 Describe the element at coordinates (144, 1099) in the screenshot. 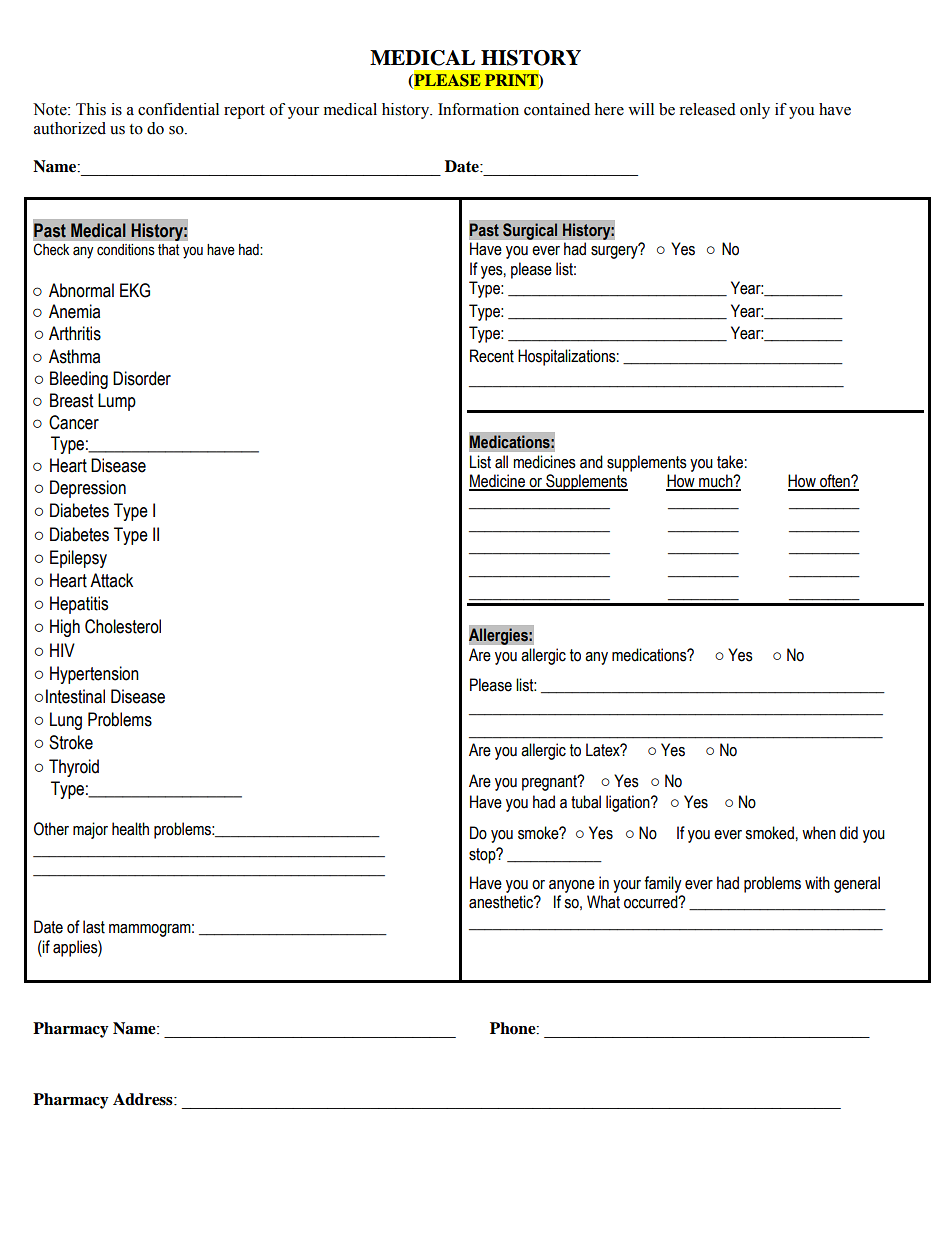

I see `Address` at that location.
